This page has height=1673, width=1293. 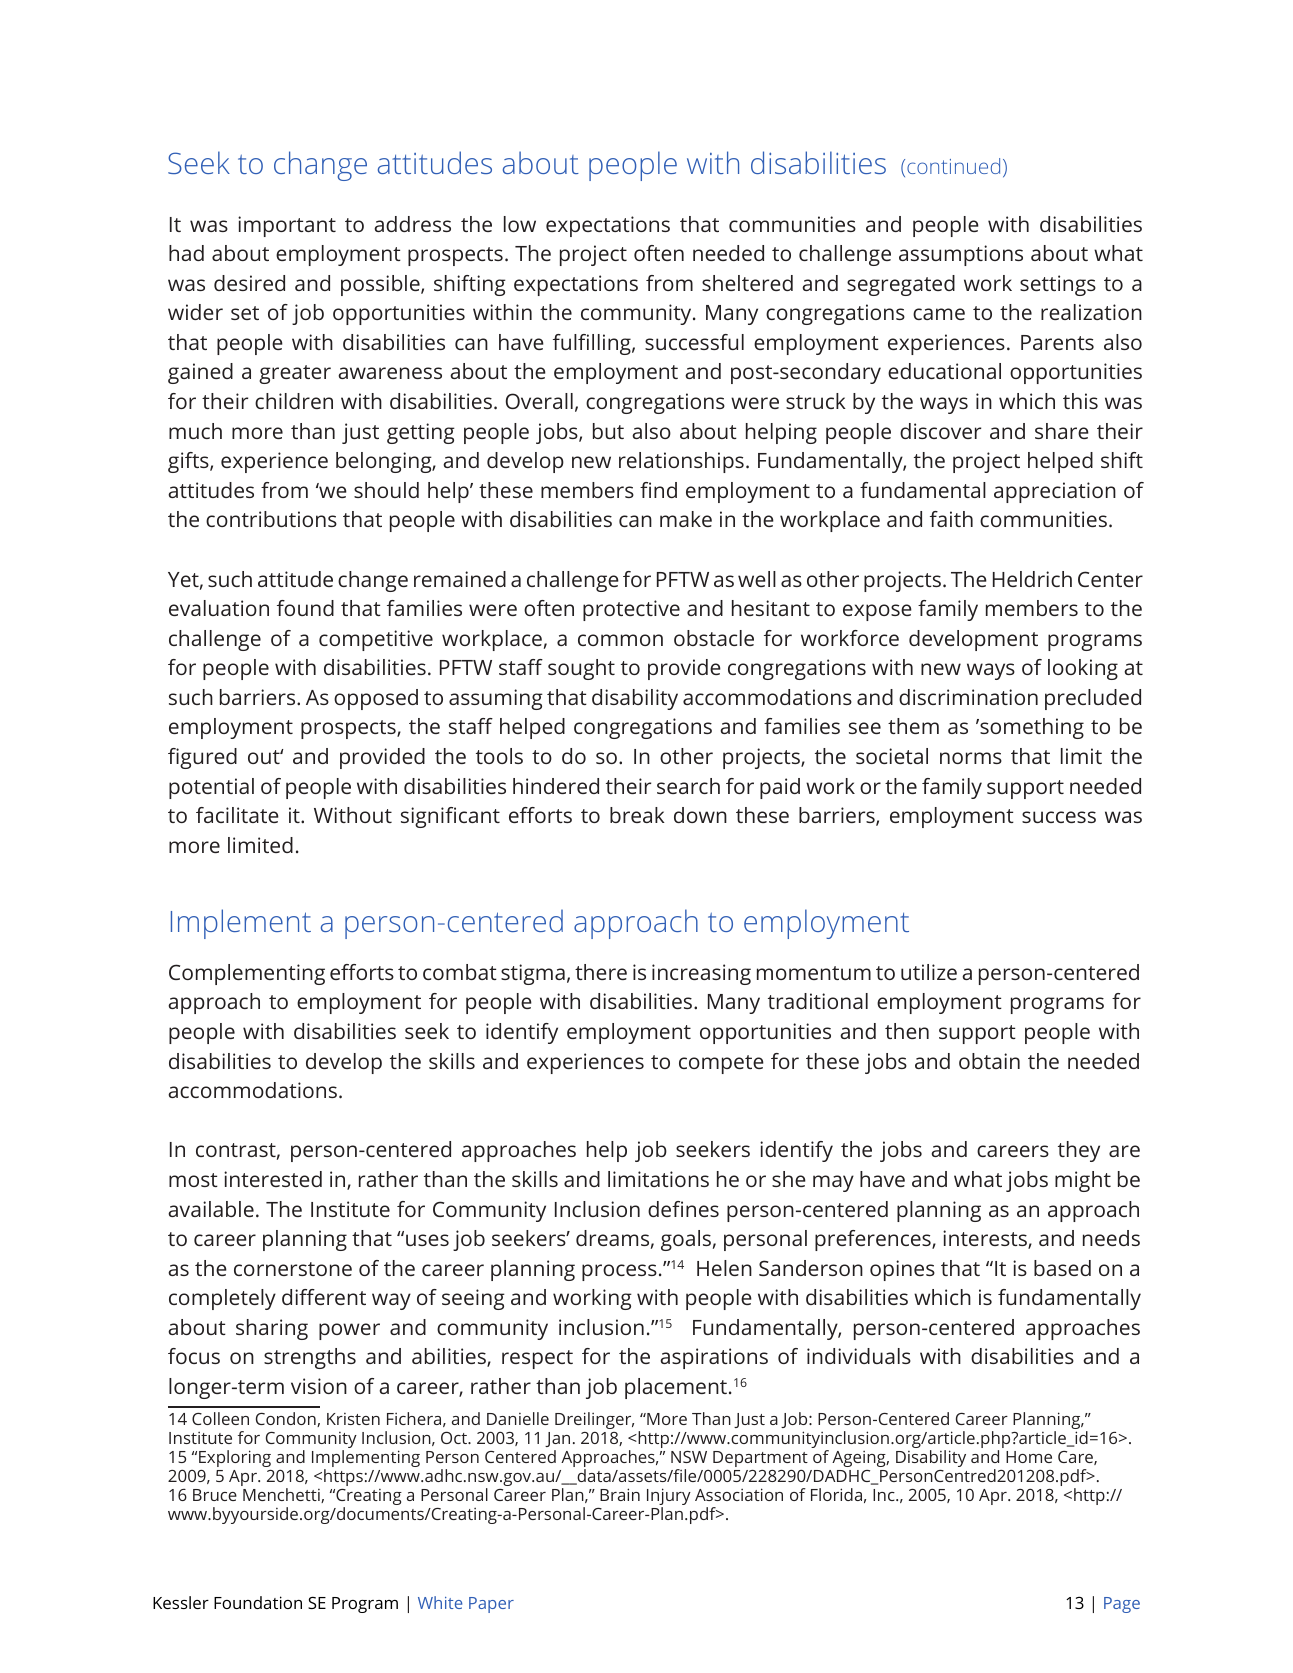 What do you see at coordinates (293, 1269) in the page?
I see `cornerstone` at bounding box center [293, 1269].
